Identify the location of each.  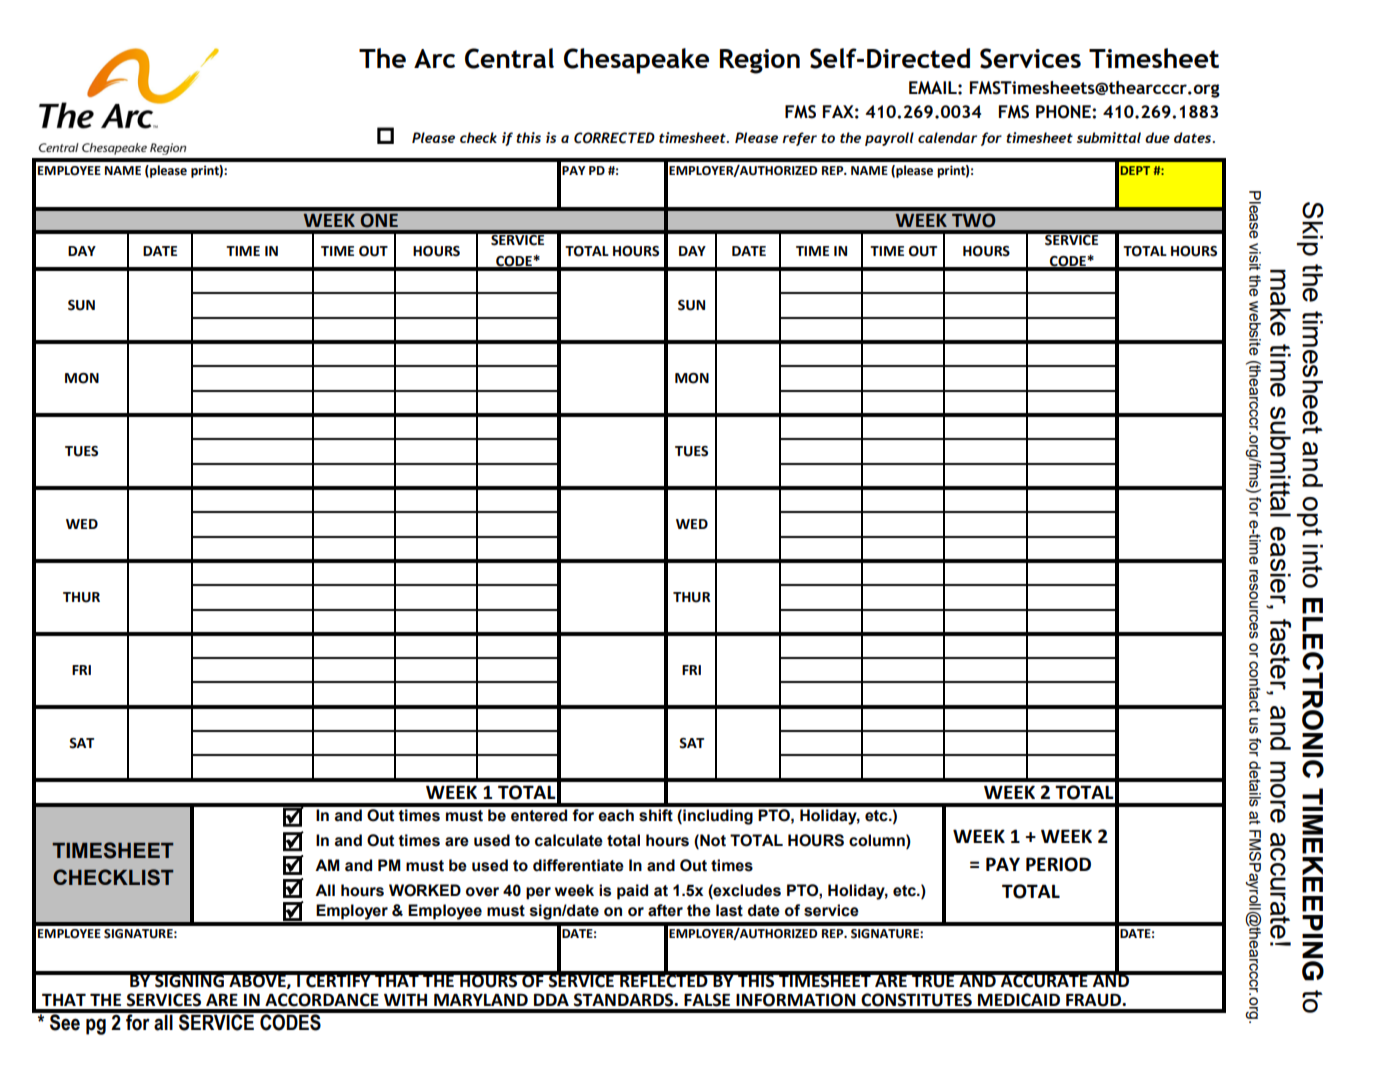
(616, 815).
